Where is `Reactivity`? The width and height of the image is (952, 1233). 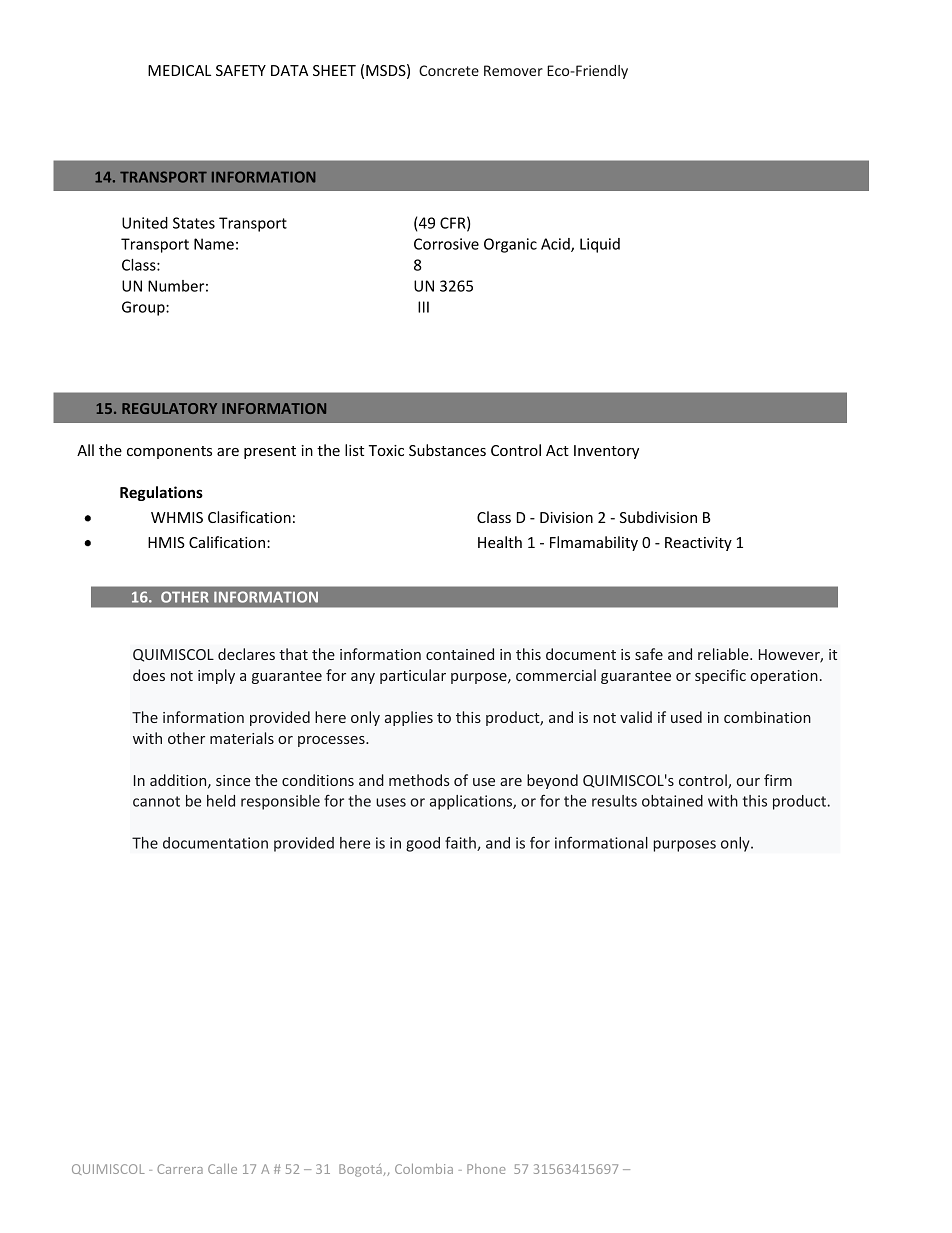 Reactivity is located at coordinates (698, 544).
